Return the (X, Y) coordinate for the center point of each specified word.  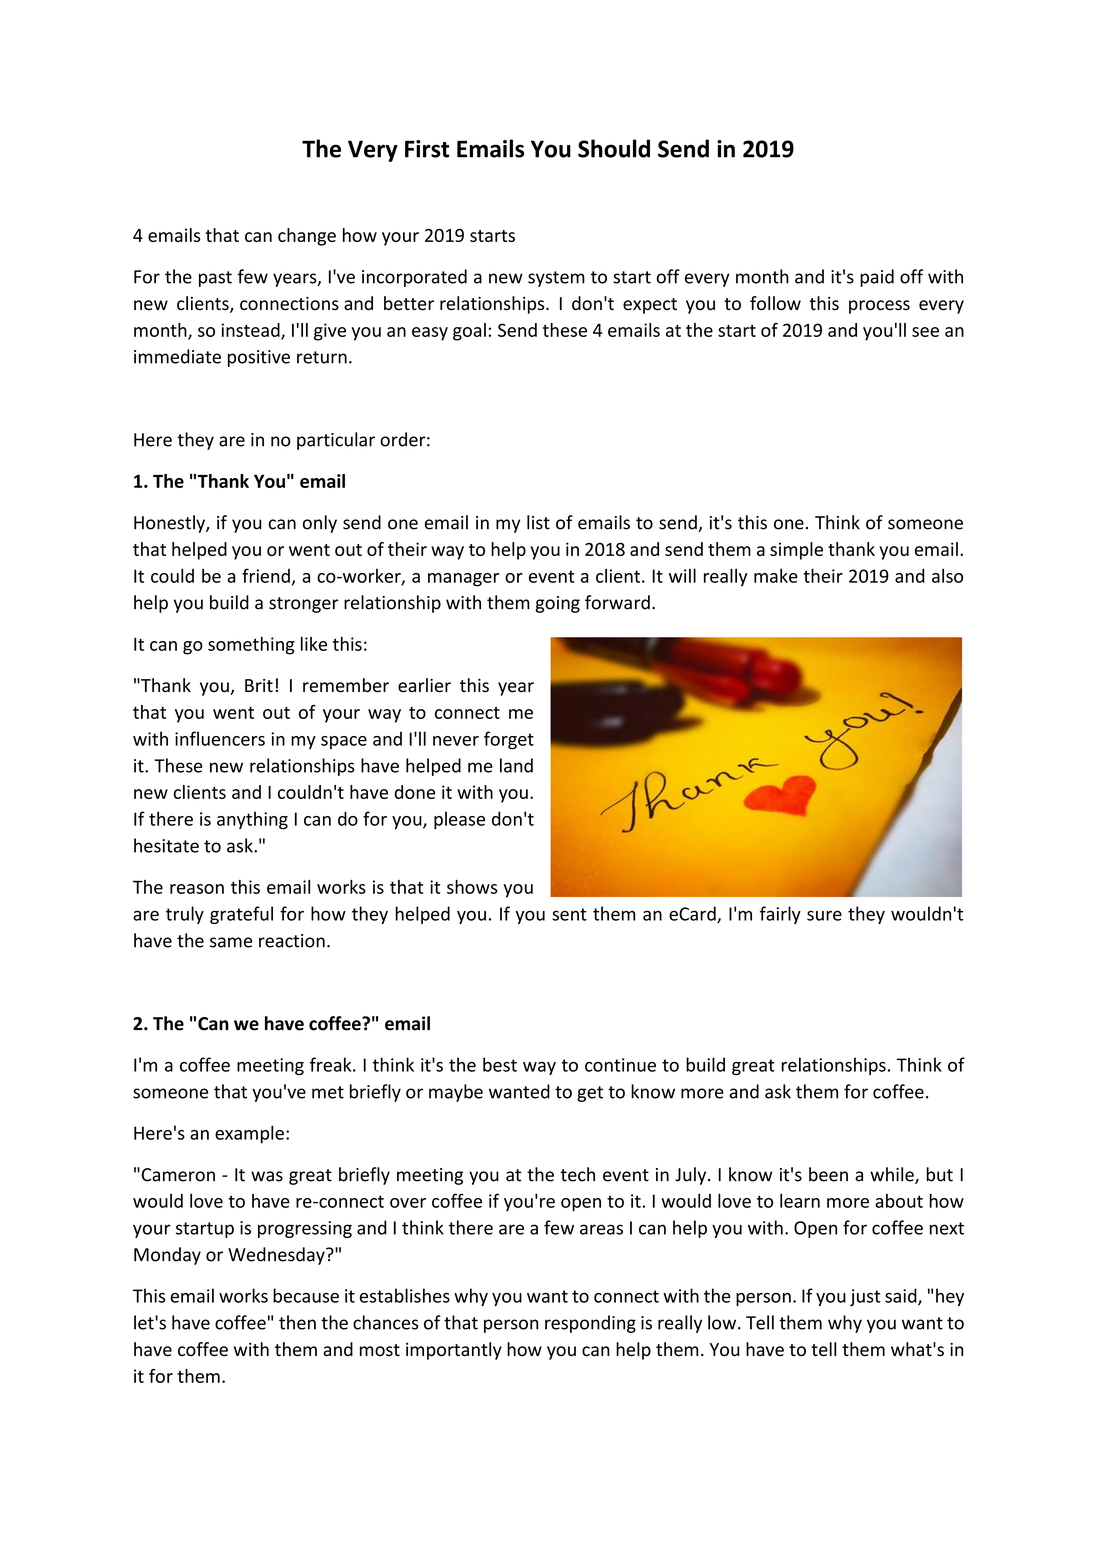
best (500, 1064)
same (231, 942)
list (538, 522)
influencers (220, 738)
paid (877, 278)
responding (590, 1324)
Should (614, 148)
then (297, 1322)
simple (796, 551)
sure (824, 915)
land (516, 765)
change (307, 237)
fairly (780, 915)
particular (336, 441)
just (865, 1297)
